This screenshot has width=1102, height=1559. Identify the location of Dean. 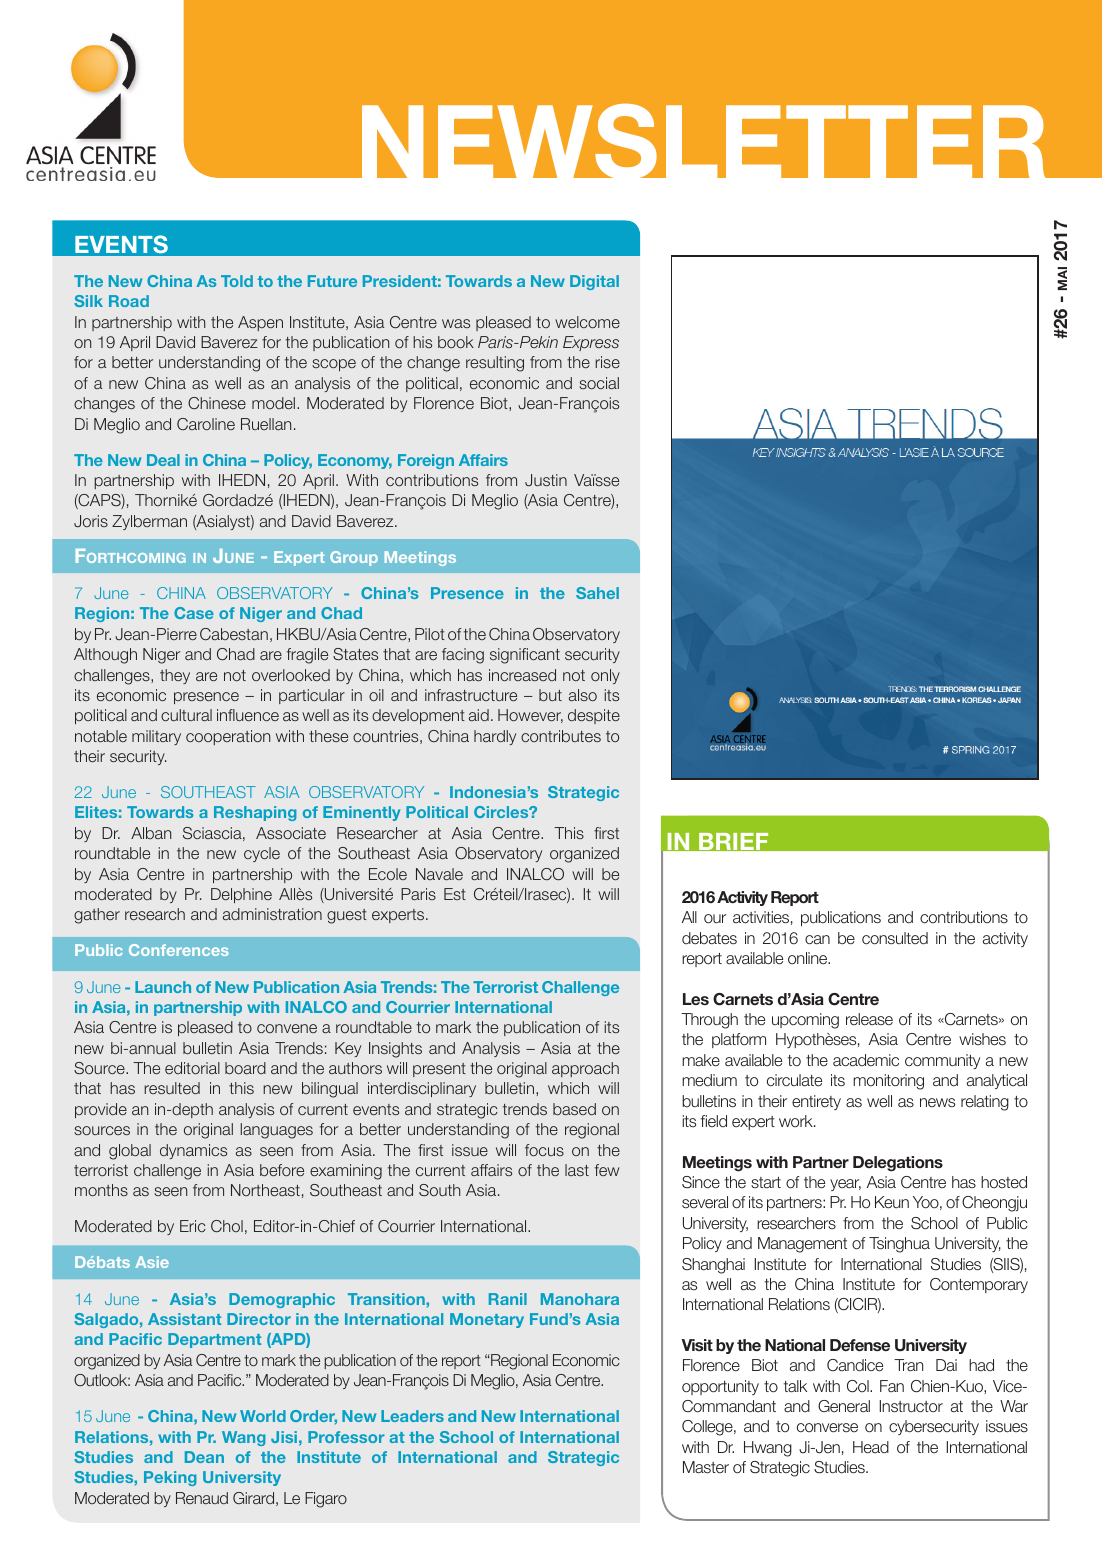
(204, 1457).
